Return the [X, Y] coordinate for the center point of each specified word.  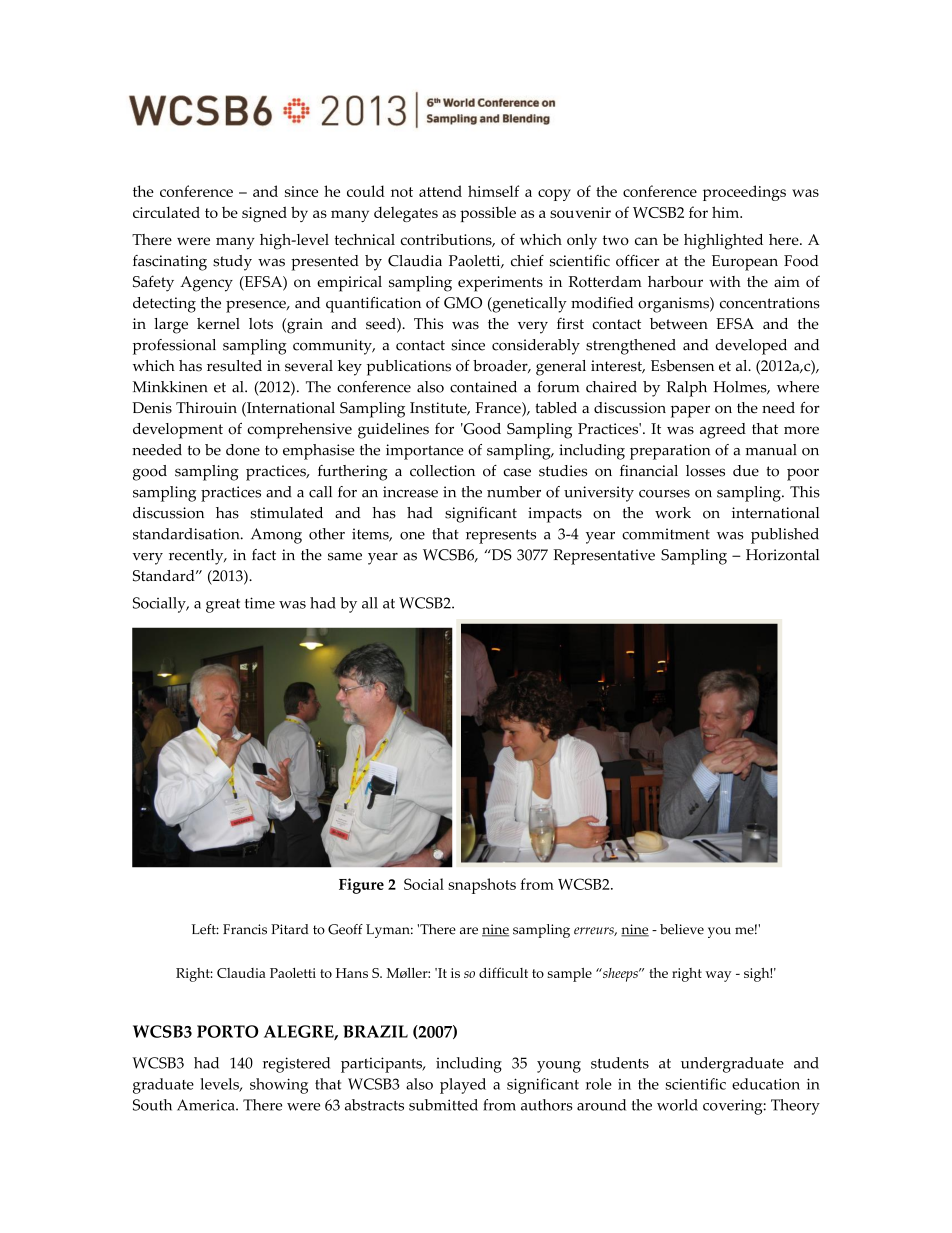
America [207, 1105]
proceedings [744, 193]
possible [488, 214]
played [463, 1086]
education [766, 1084]
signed [264, 214]
